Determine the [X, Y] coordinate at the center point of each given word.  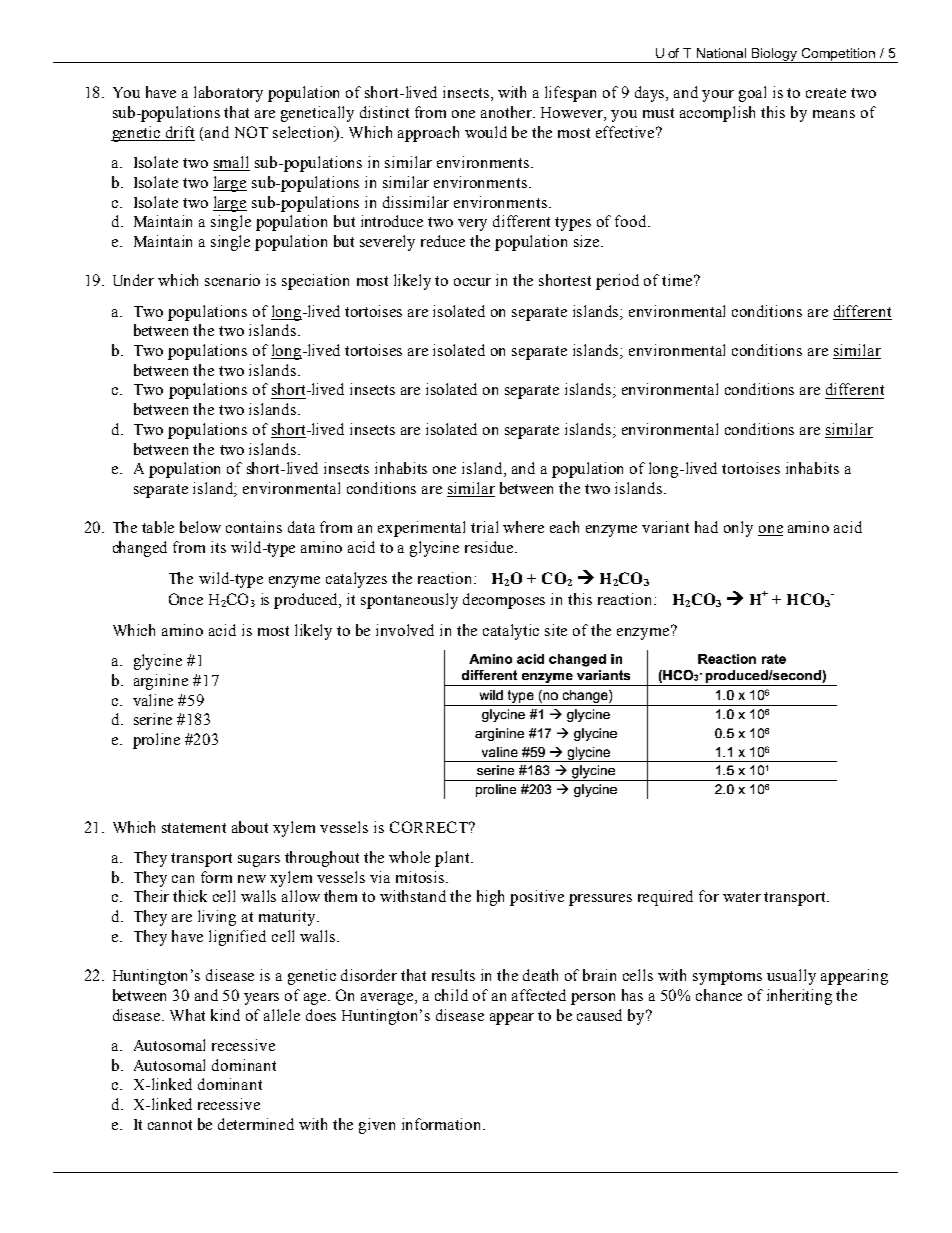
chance [719, 995]
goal [752, 94]
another [508, 112]
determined [256, 1124]
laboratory [228, 94]
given [377, 1126]
